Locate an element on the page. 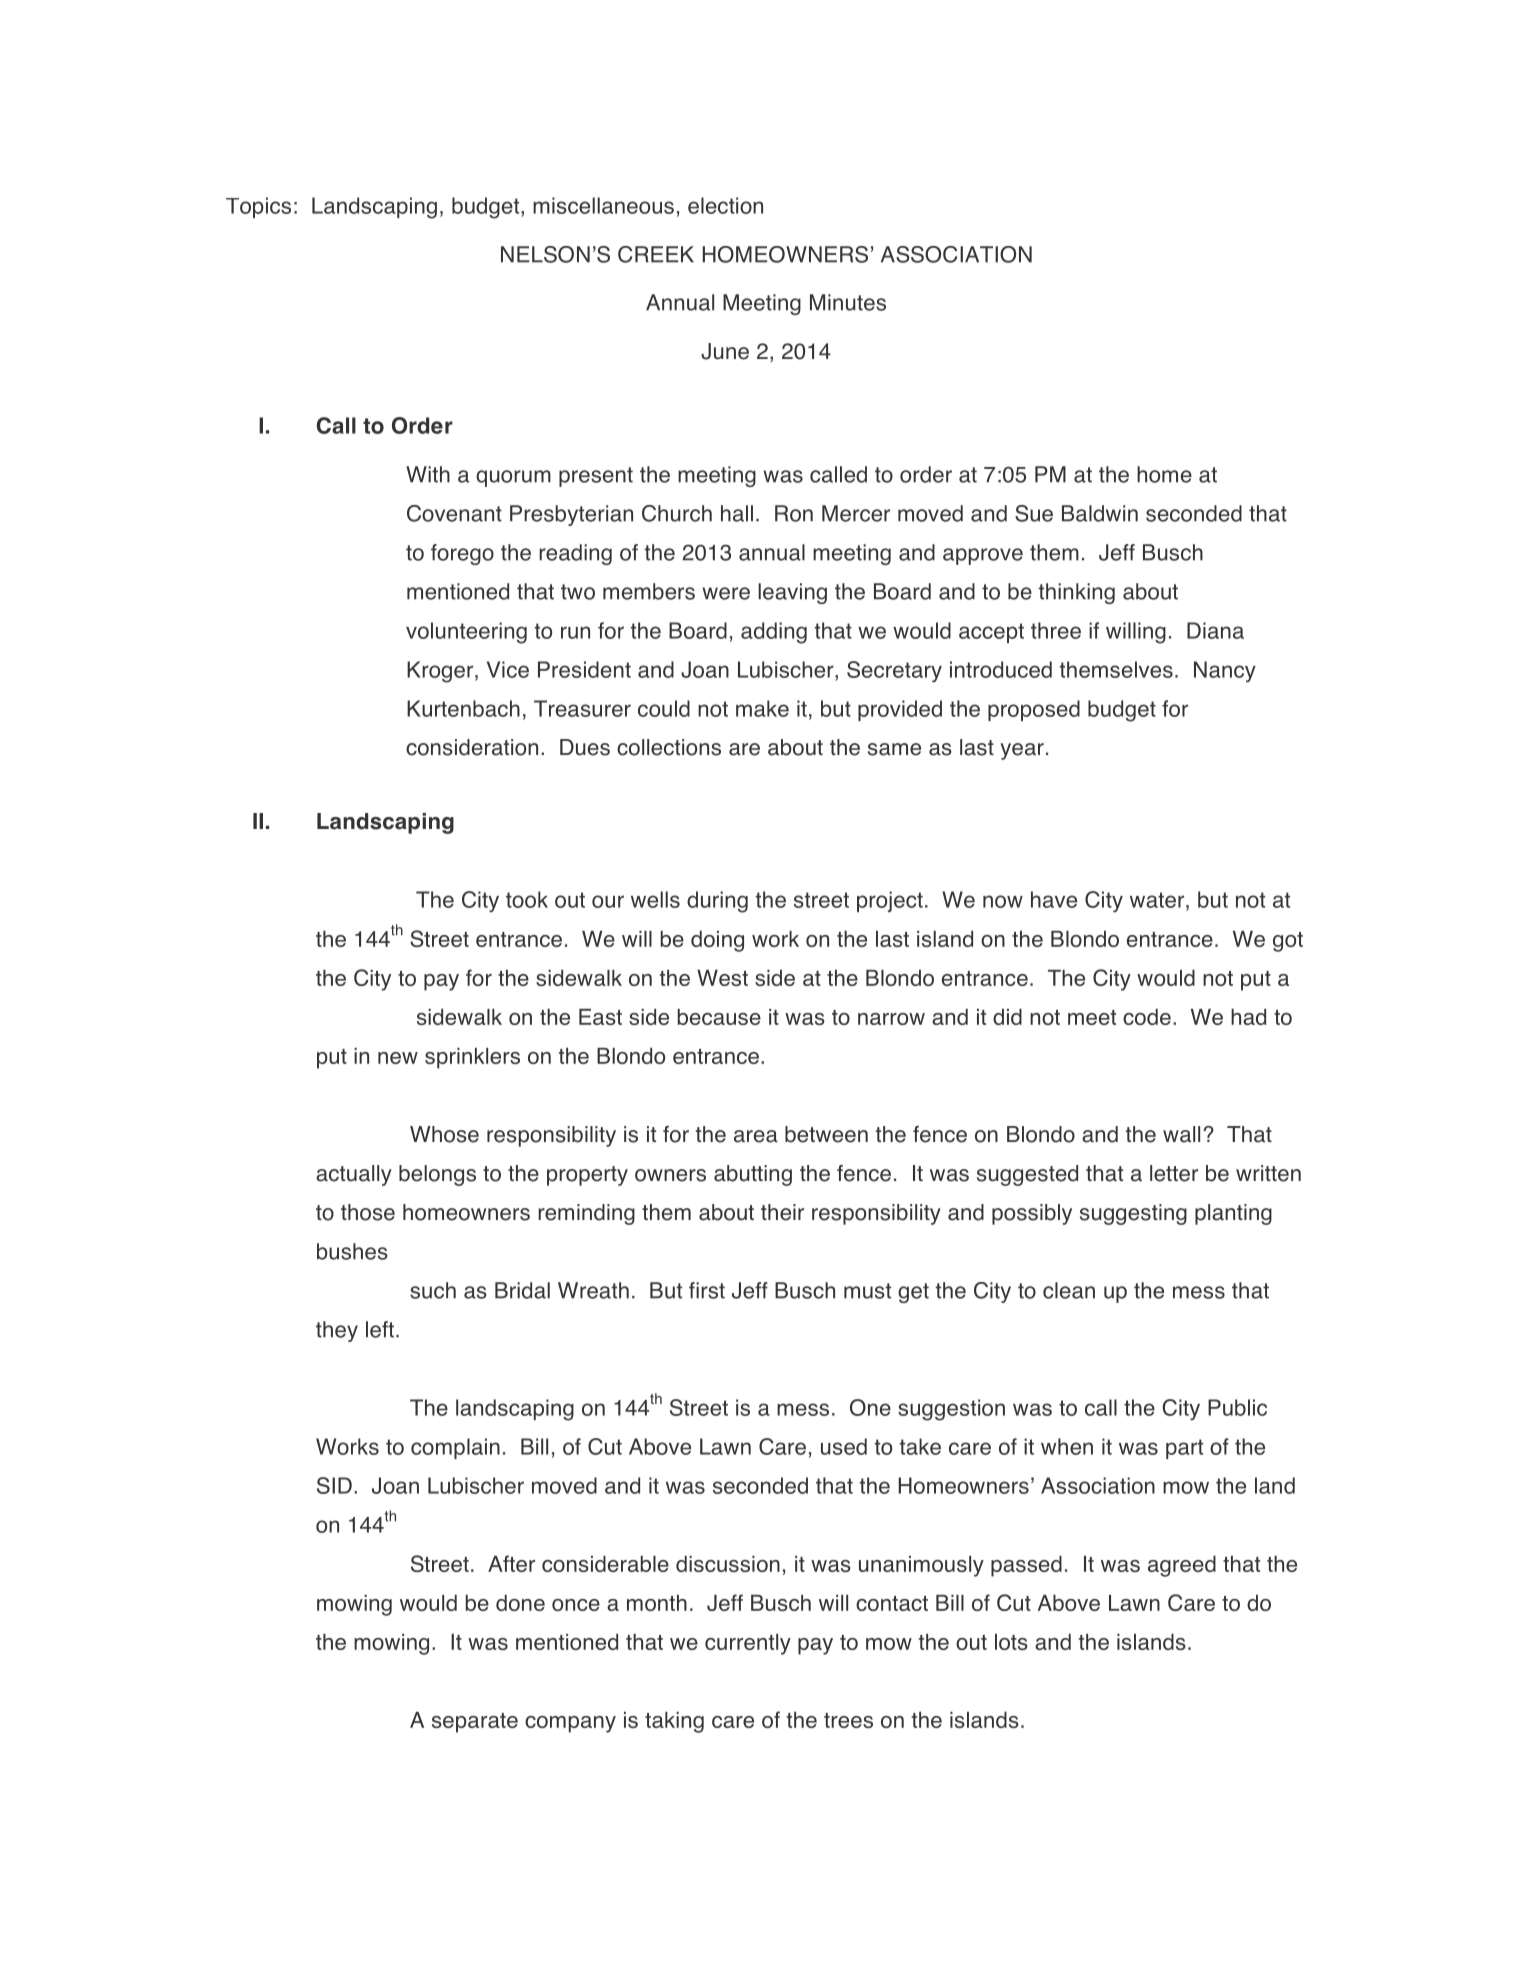 This document has width=1532, height=1983. those is located at coordinates (368, 1212).
